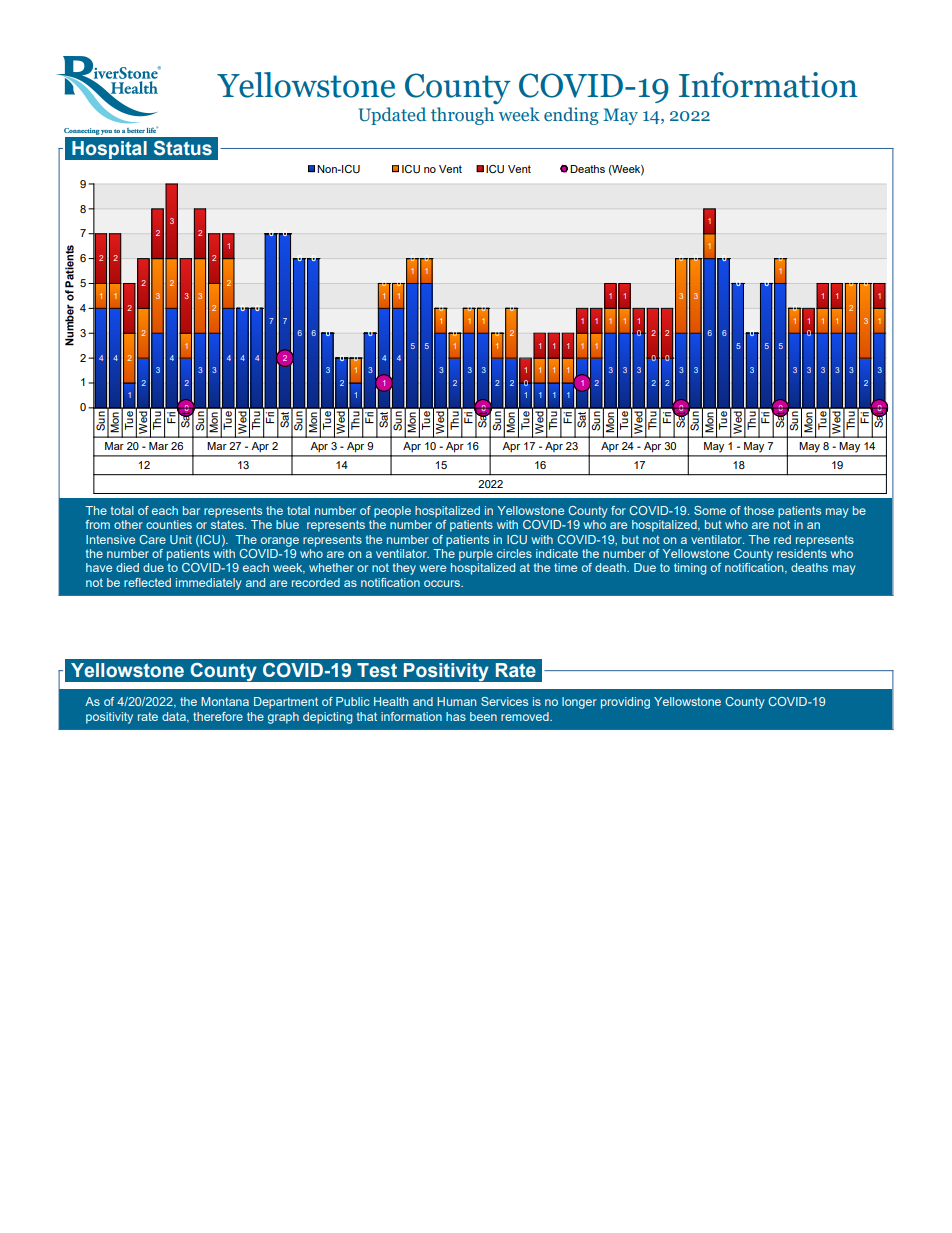 The image size is (952, 1233). What do you see at coordinates (175, 717) in the screenshot?
I see `data` at bounding box center [175, 717].
